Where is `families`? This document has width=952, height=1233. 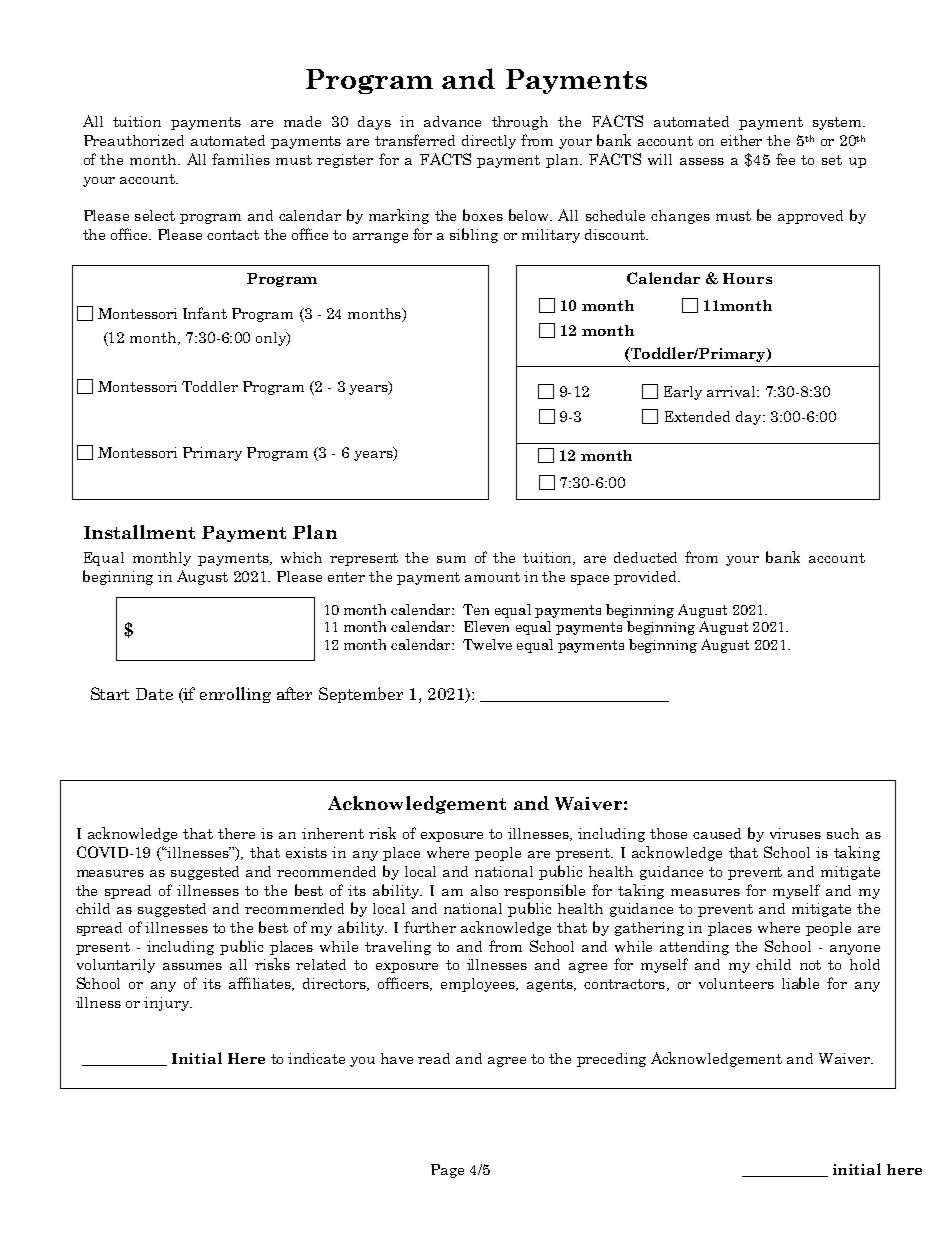 families is located at coordinates (241, 159).
